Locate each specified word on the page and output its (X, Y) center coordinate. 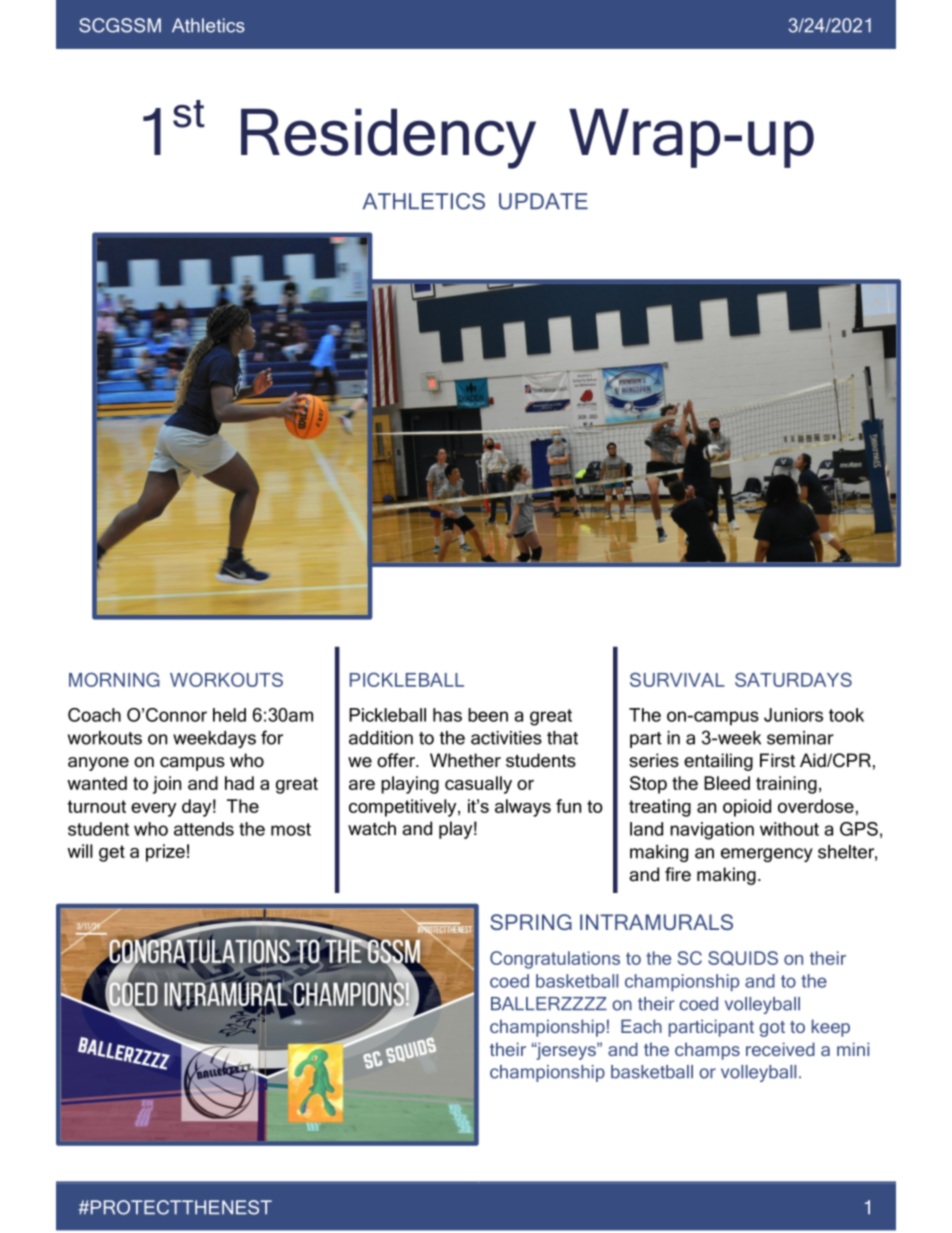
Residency (388, 138)
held (229, 715)
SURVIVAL (677, 679)
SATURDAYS (793, 679)
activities (506, 738)
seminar (800, 738)
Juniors (793, 715)
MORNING (114, 679)
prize (165, 853)
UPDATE (543, 201)
